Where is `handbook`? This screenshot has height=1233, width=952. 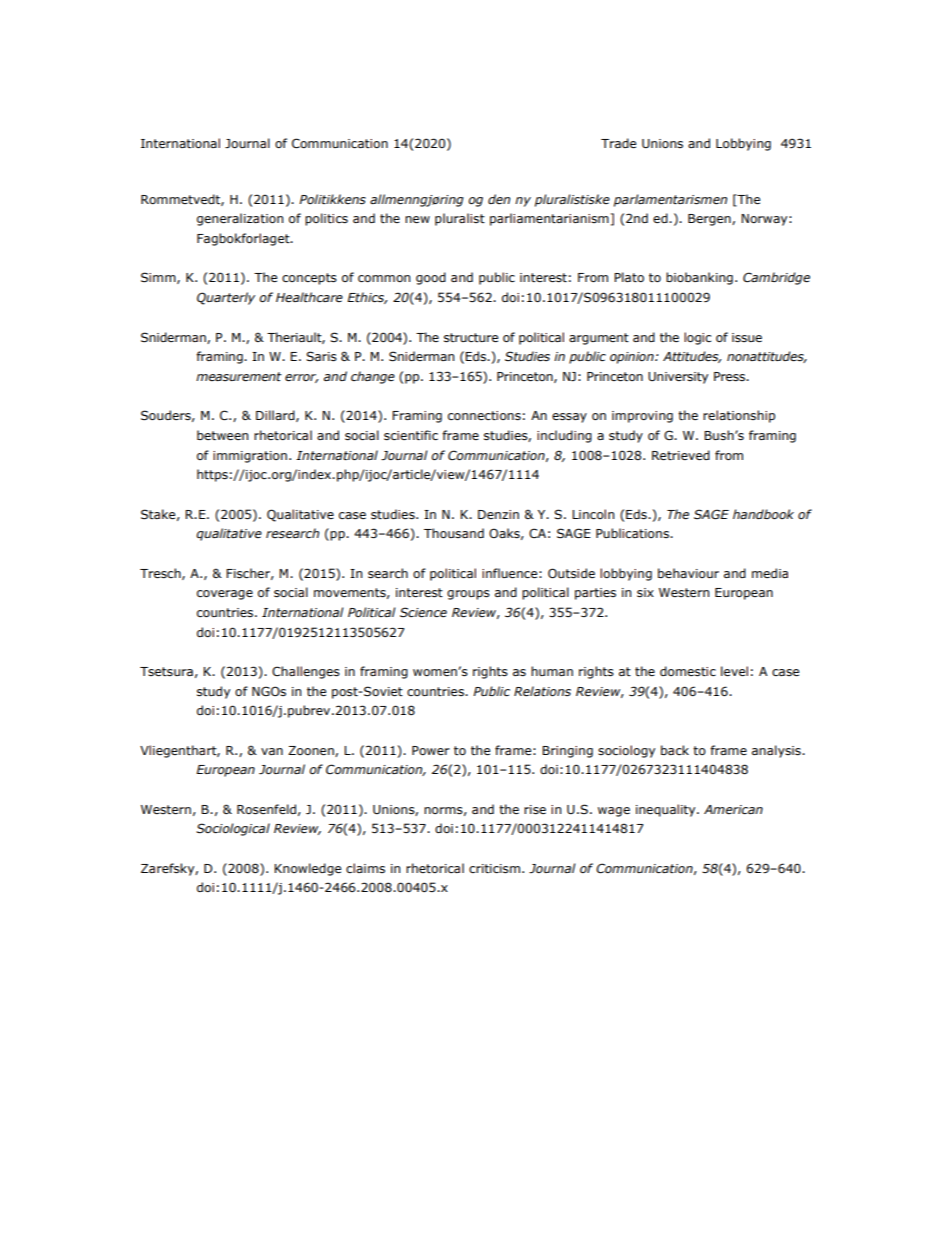
handbook is located at coordinates (763, 514).
